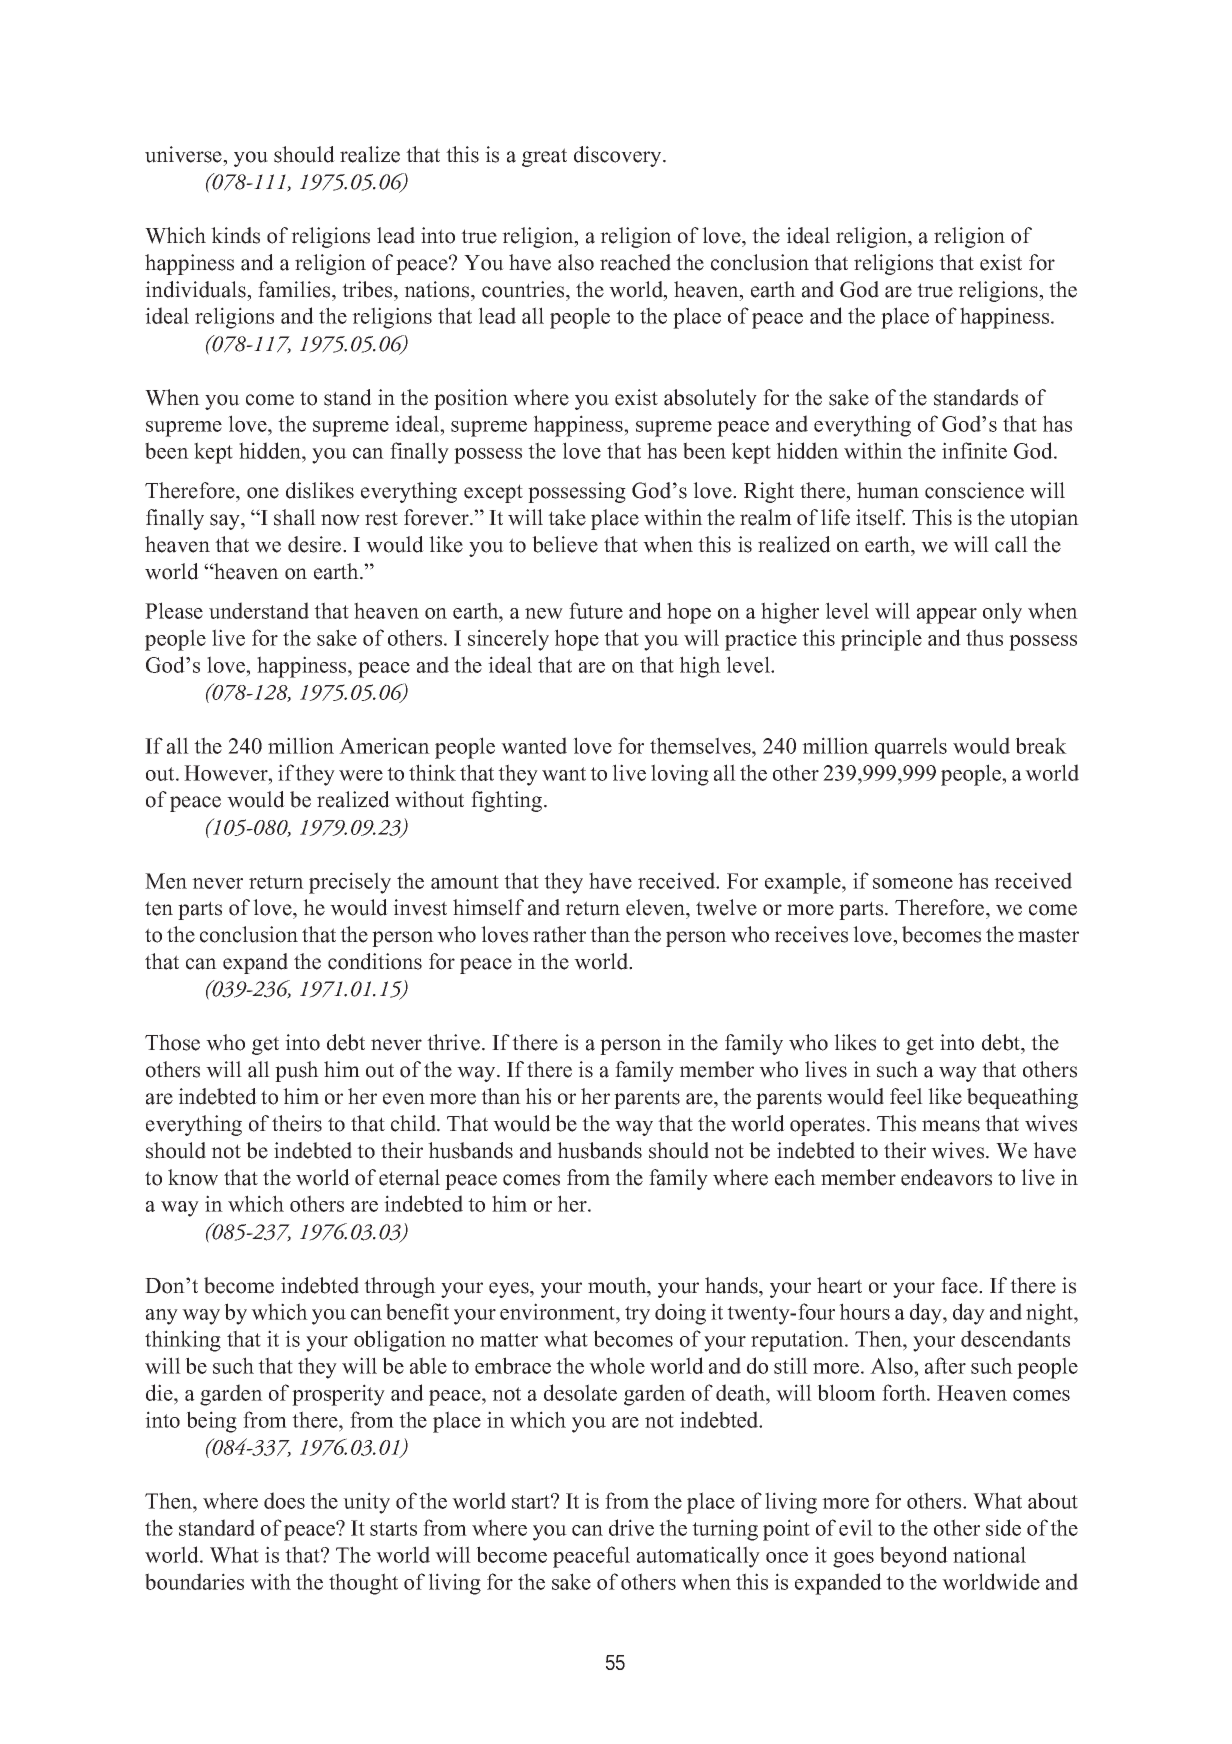 The width and height of the document is (1232, 1744). I want to click on kinds, so click(235, 235).
